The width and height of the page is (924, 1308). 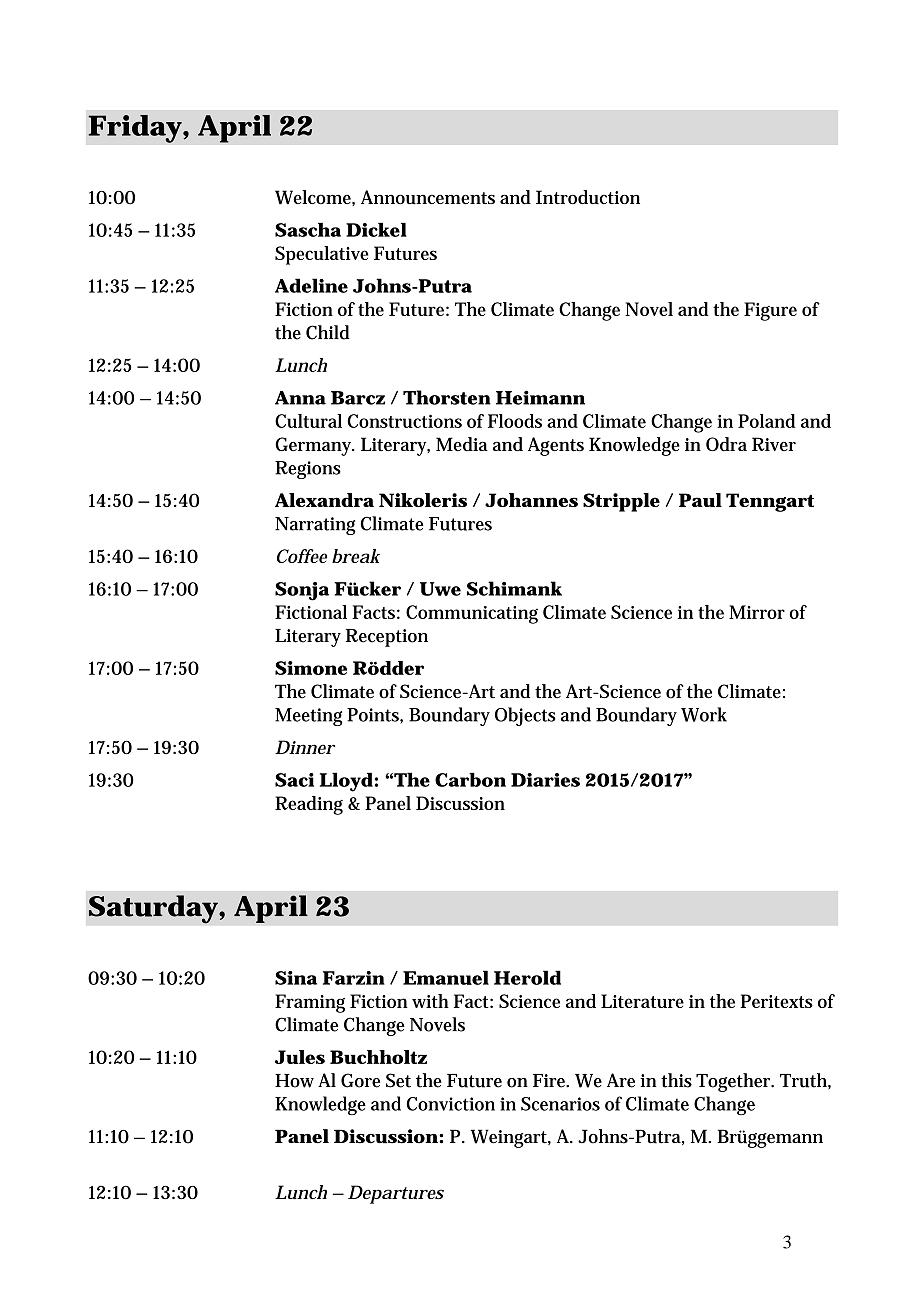 What do you see at coordinates (588, 197) in the page?
I see `Introduction` at bounding box center [588, 197].
